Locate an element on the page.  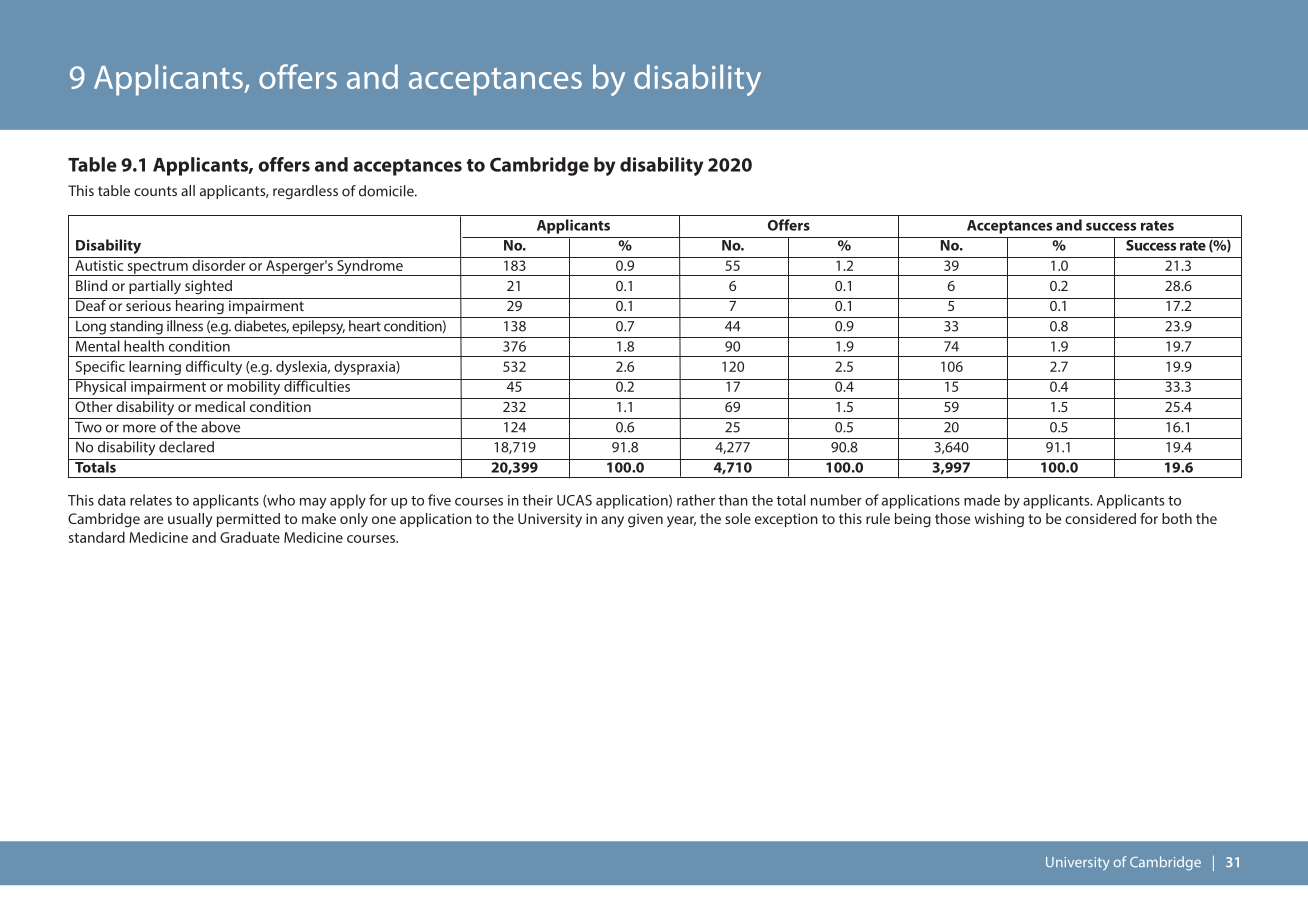
usually is located at coordinates (190, 520).
